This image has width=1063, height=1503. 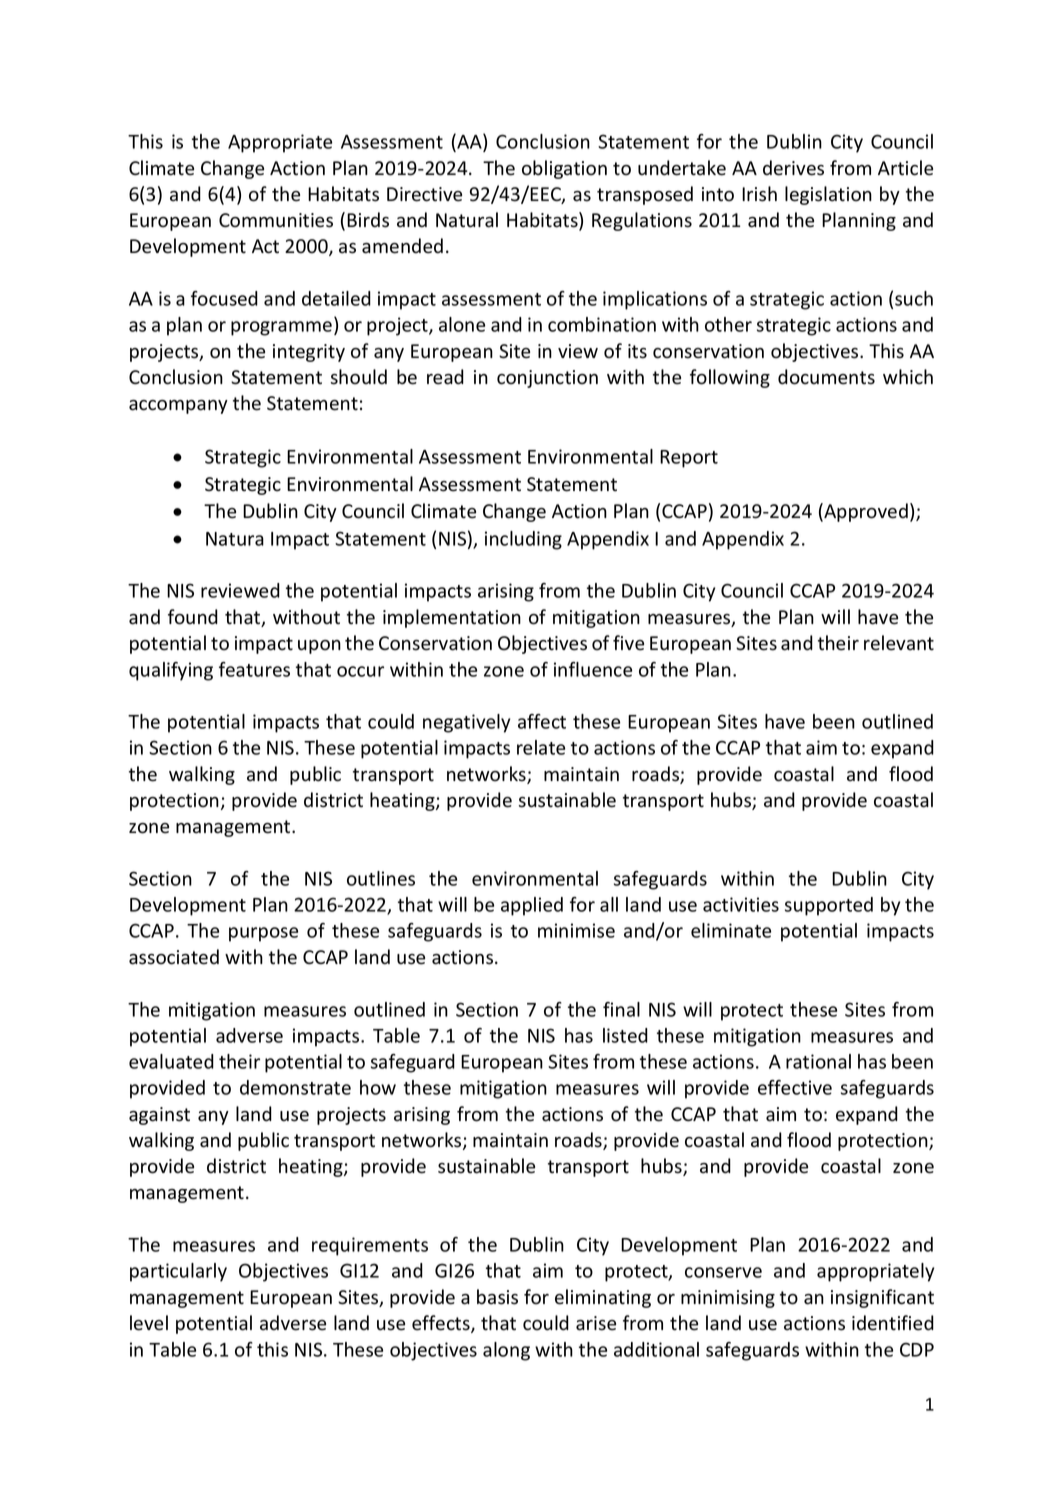 What do you see at coordinates (276, 220) in the image?
I see `Communities` at bounding box center [276, 220].
